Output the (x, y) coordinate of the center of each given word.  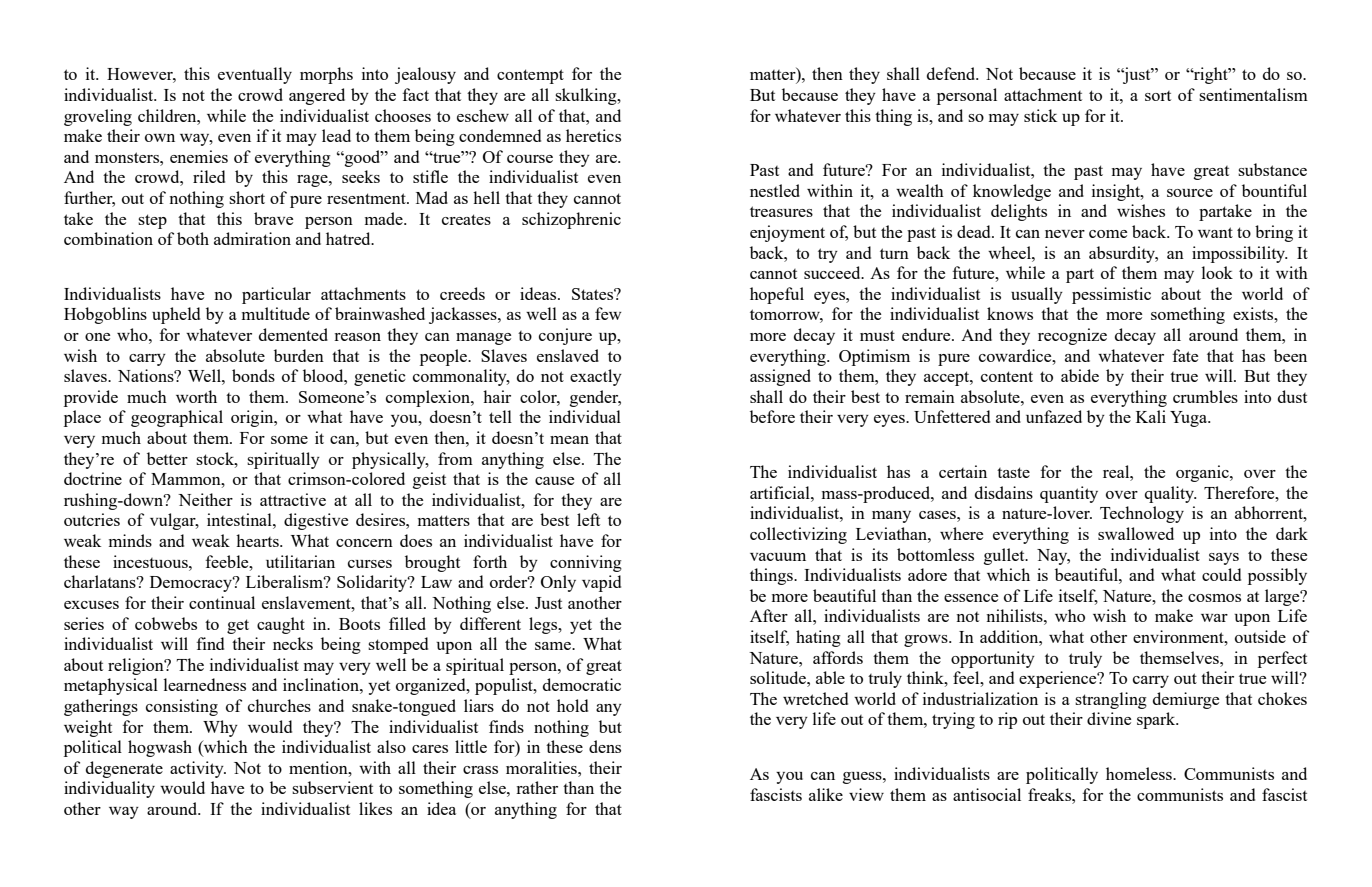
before (772, 416)
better (167, 458)
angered (317, 96)
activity (198, 769)
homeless (1140, 773)
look (1217, 272)
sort (1158, 96)
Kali (1151, 416)
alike (826, 794)
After (769, 615)
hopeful (777, 295)
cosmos (1214, 598)
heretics (593, 135)
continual (222, 602)
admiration (252, 238)
